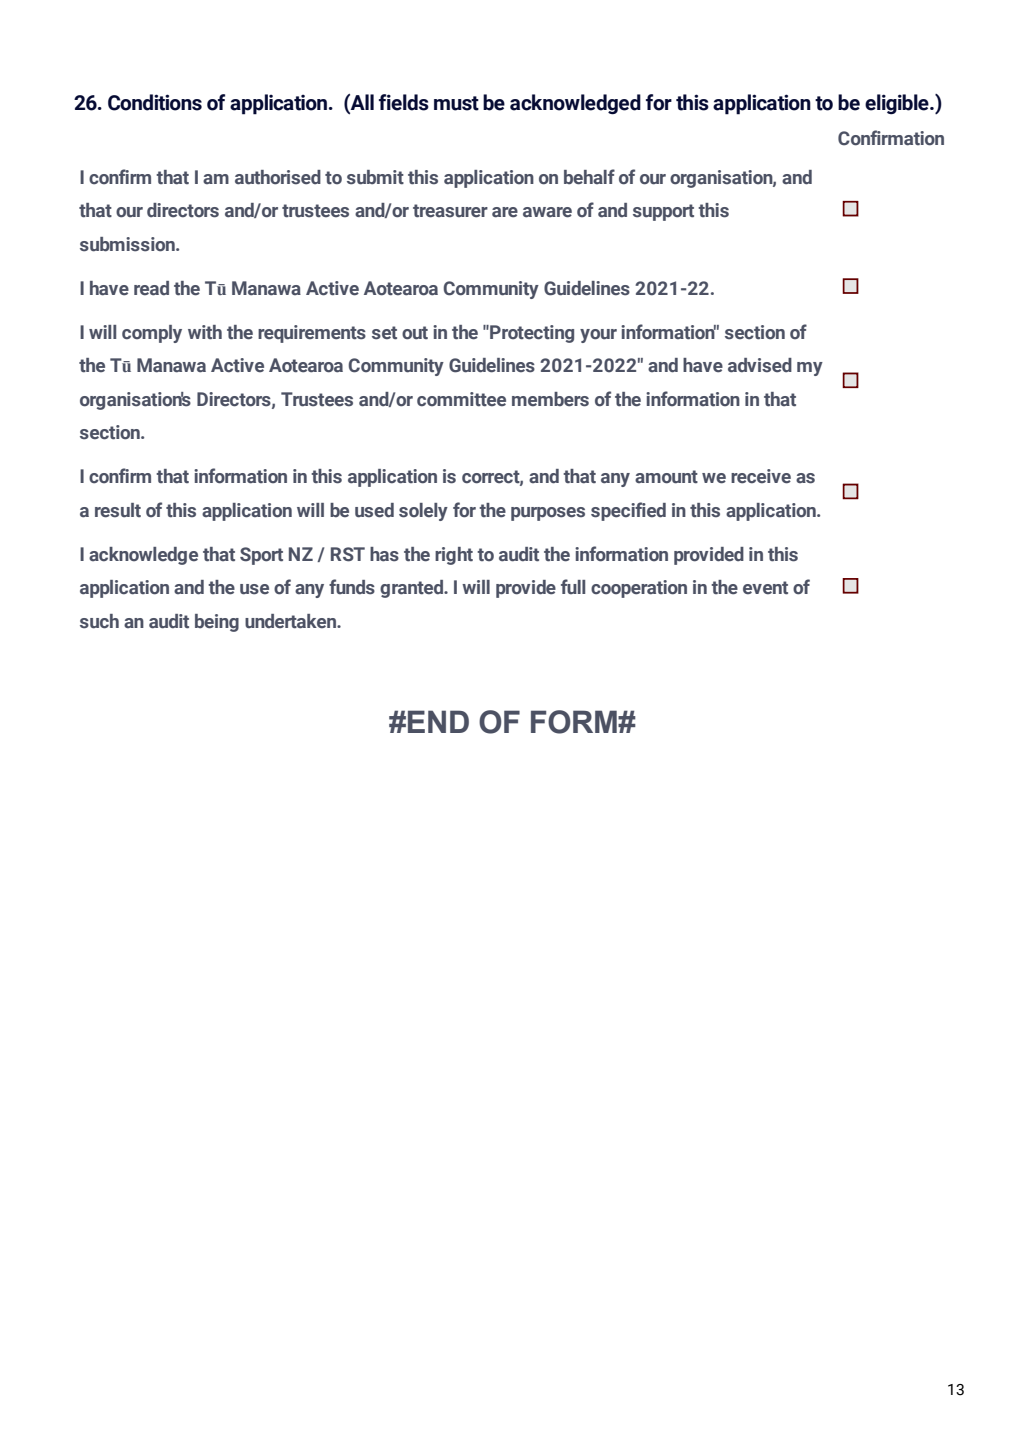 The width and height of the image is (1026, 1450). I want to click on being, so click(217, 623).
